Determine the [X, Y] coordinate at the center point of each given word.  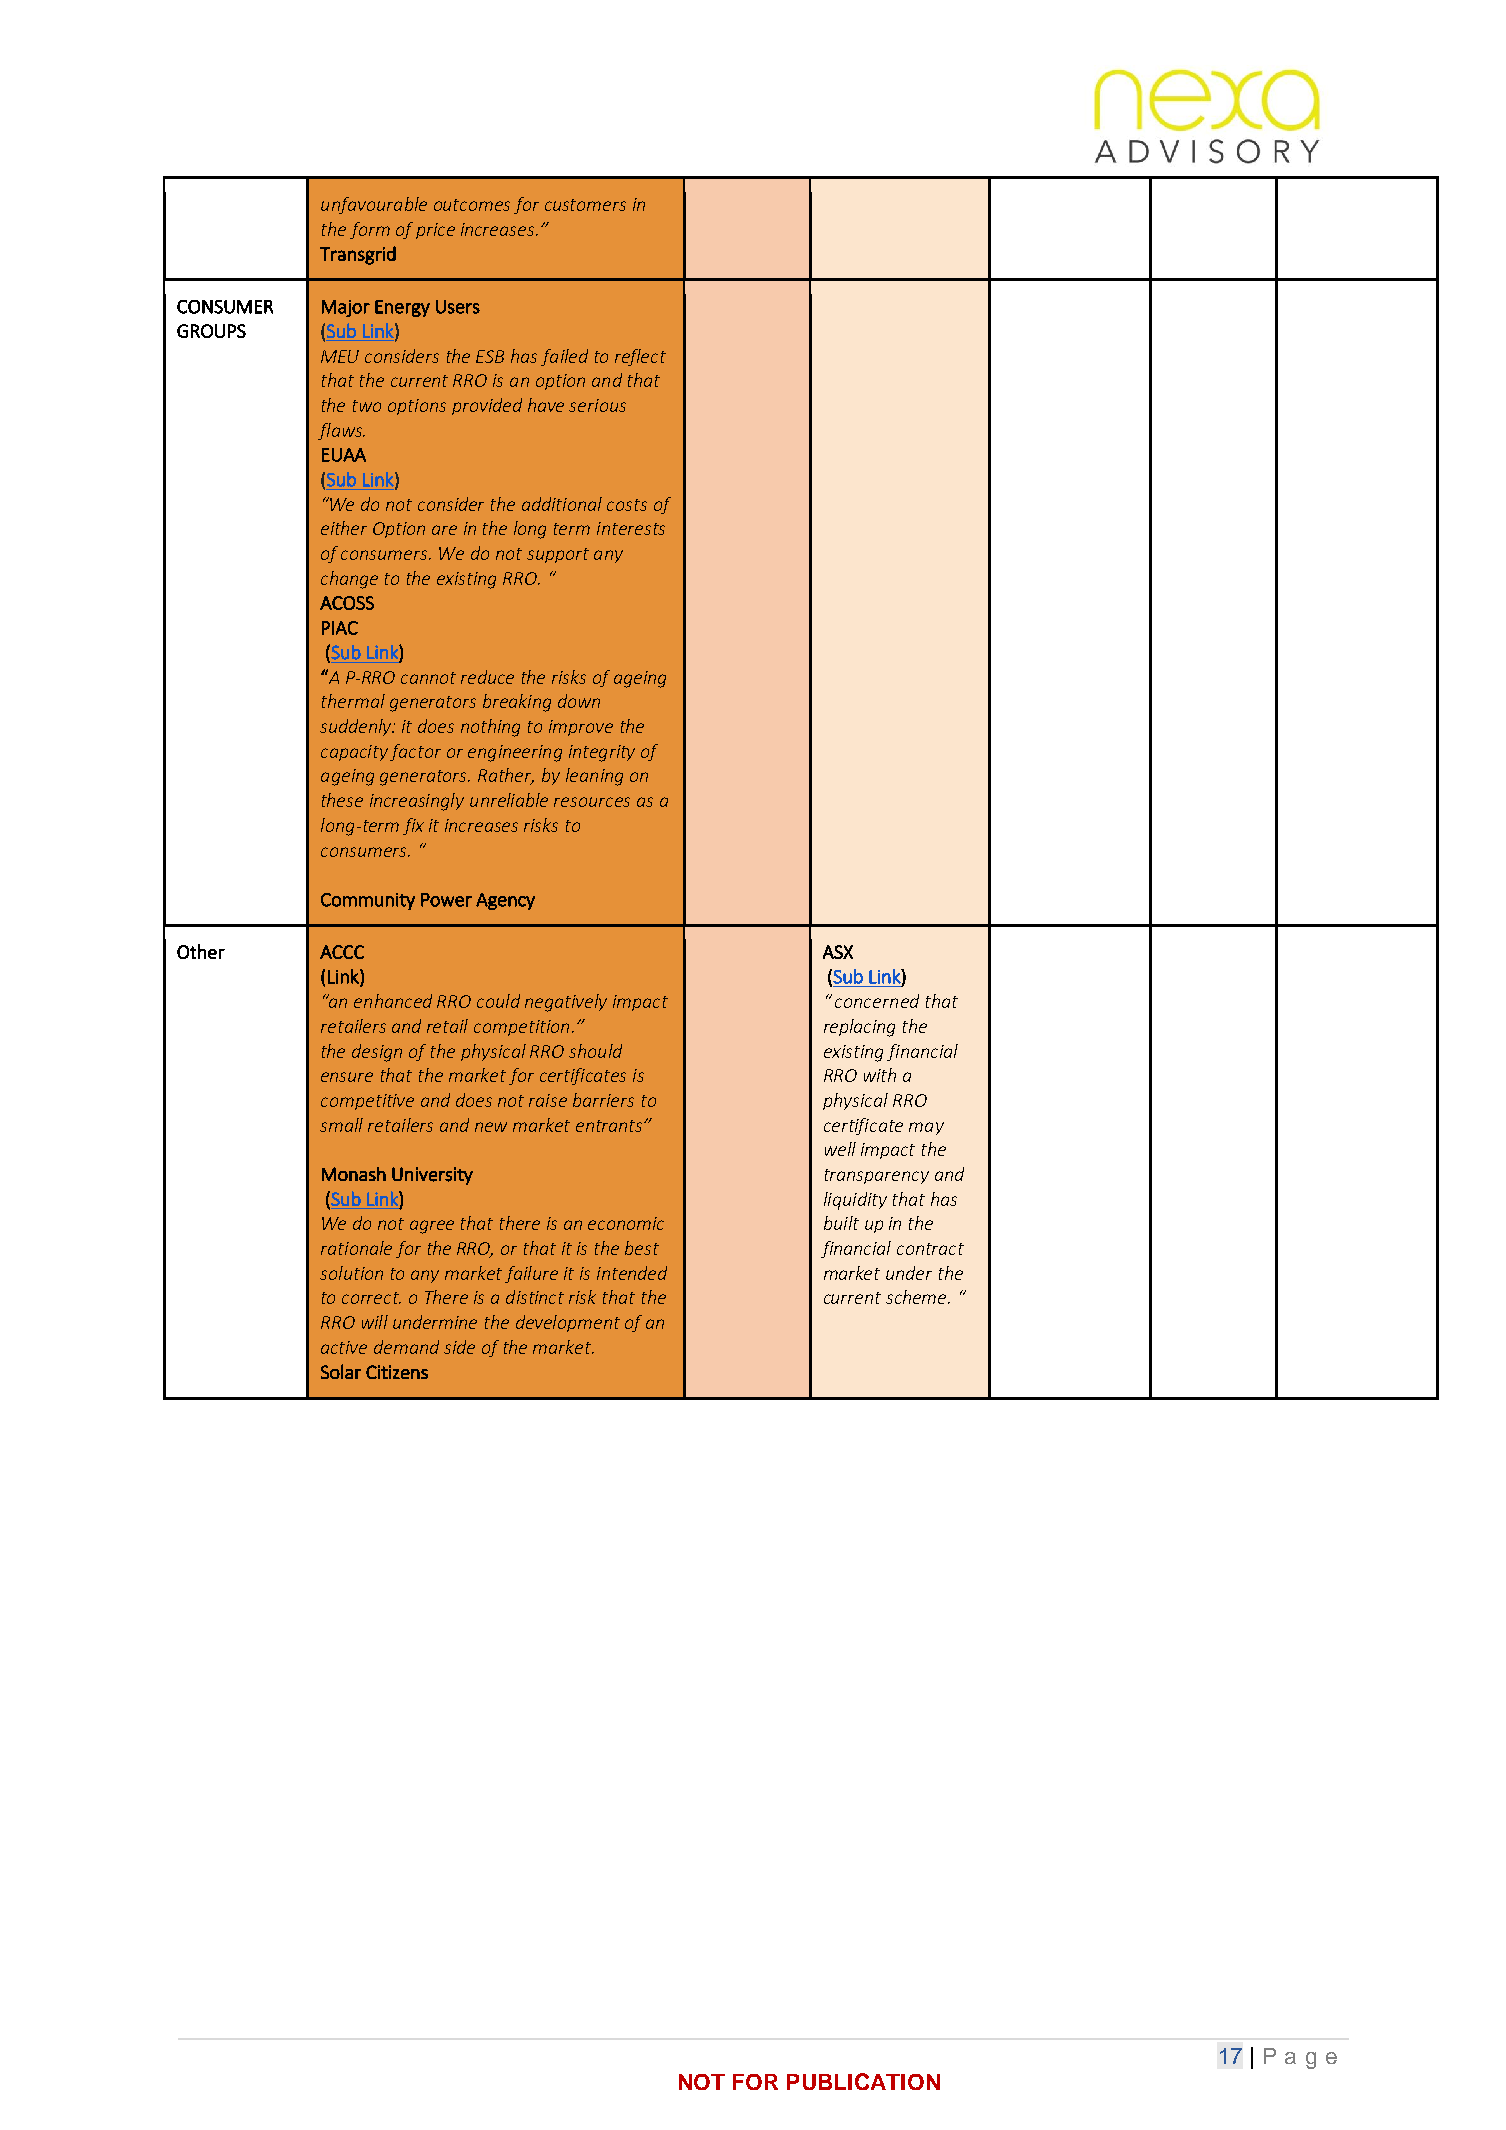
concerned [877, 1001]
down [579, 701]
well [840, 1149]
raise [548, 1100]
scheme [917, 1297]
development [568, 1323]
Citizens [397, 1372]
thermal [353, 701]
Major [346, 308]
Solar [341, 1371]
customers [585, 205]
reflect [640, 357]
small [341, 1125]
